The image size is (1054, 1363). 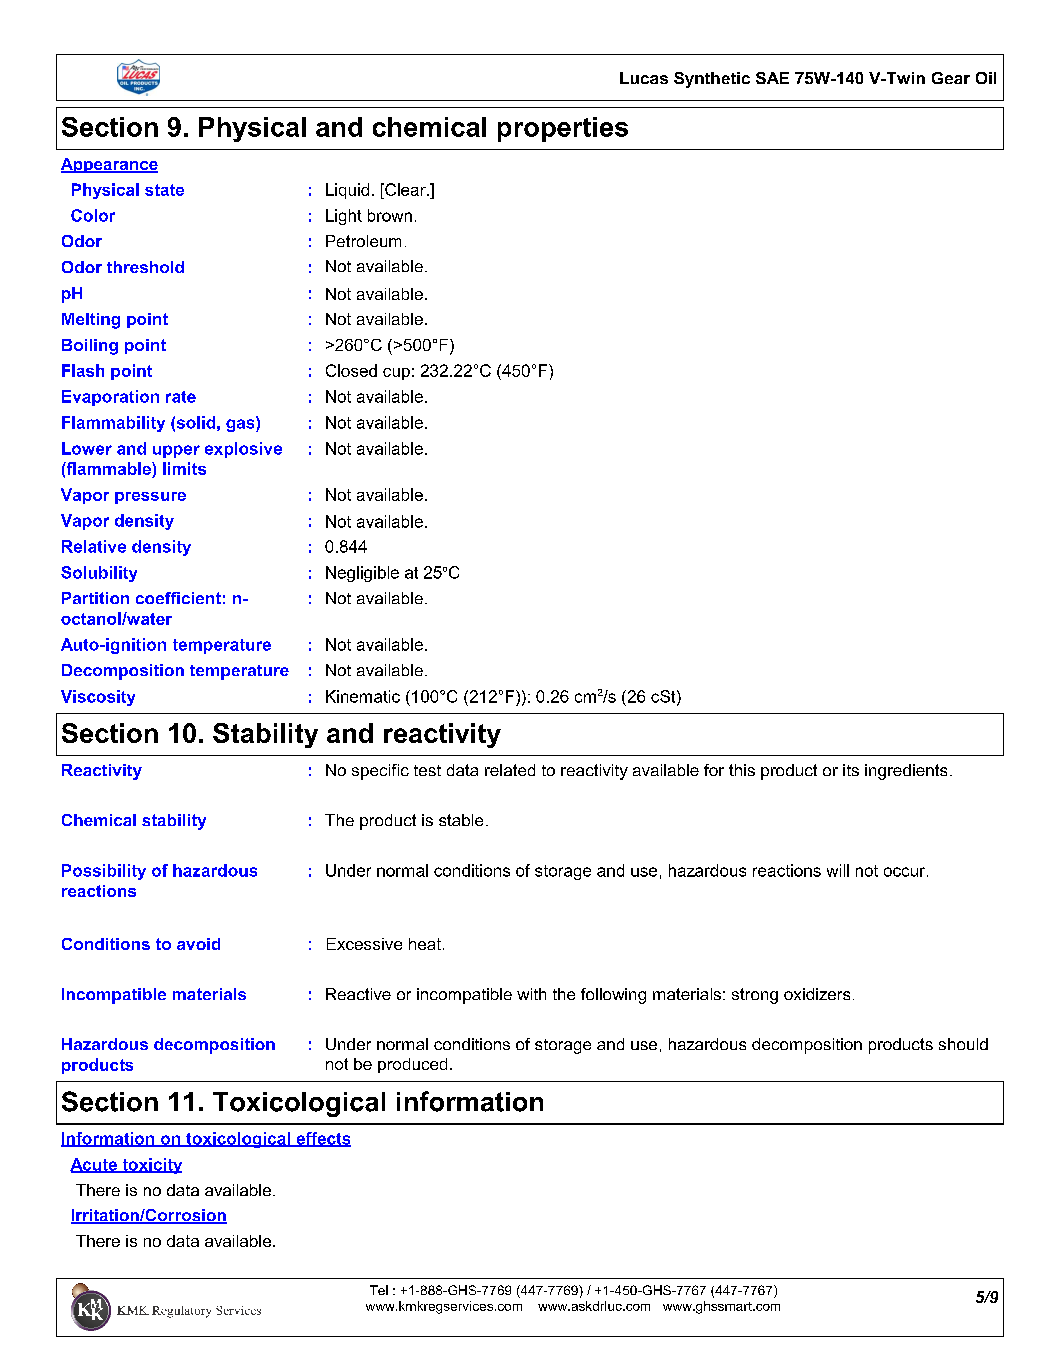 What do you see at coordinates (181, 397) in the screenshot?
I see `rate` at bounding box center [181, 397].
